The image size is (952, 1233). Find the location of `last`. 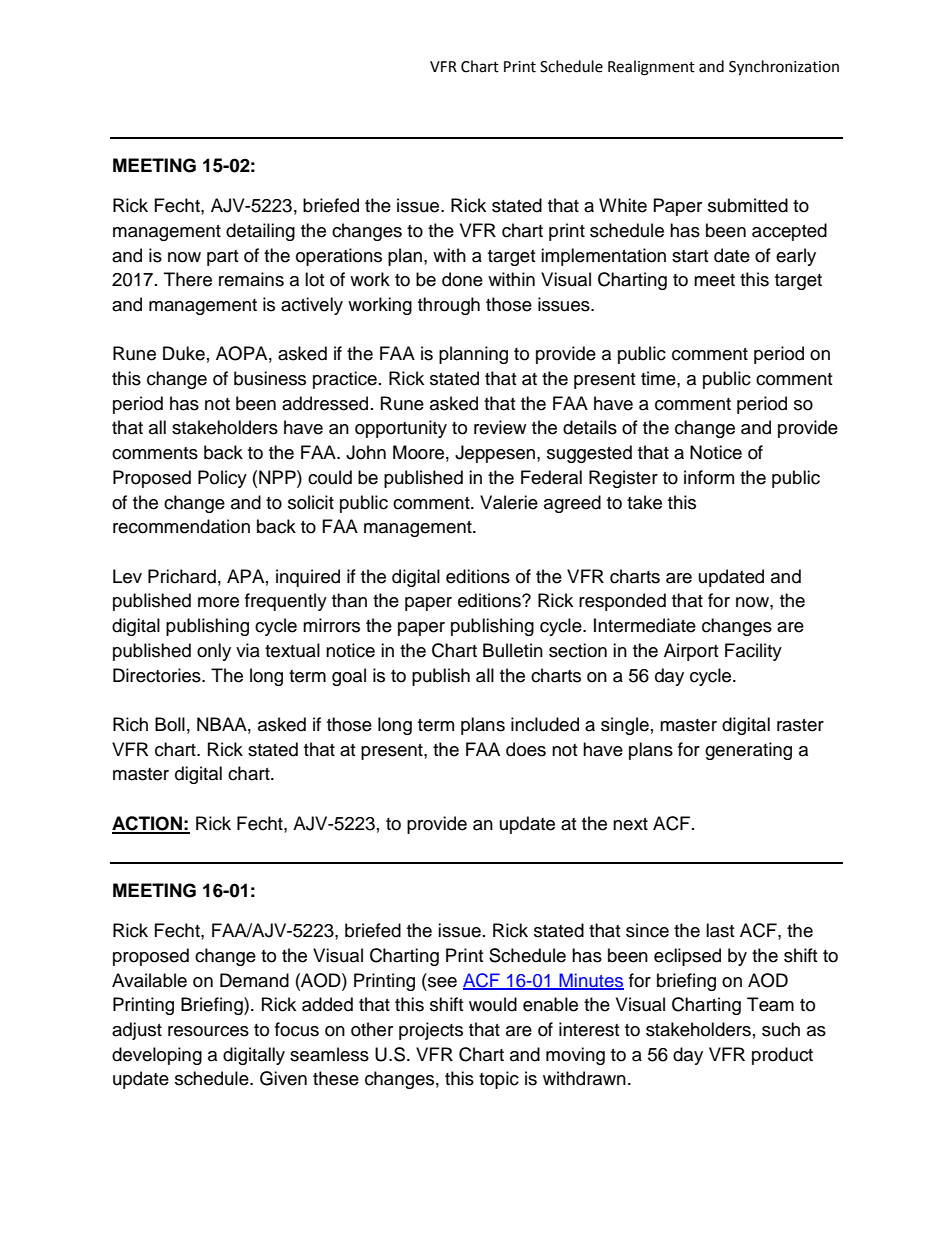

last is located at coordinates (720, 930).
